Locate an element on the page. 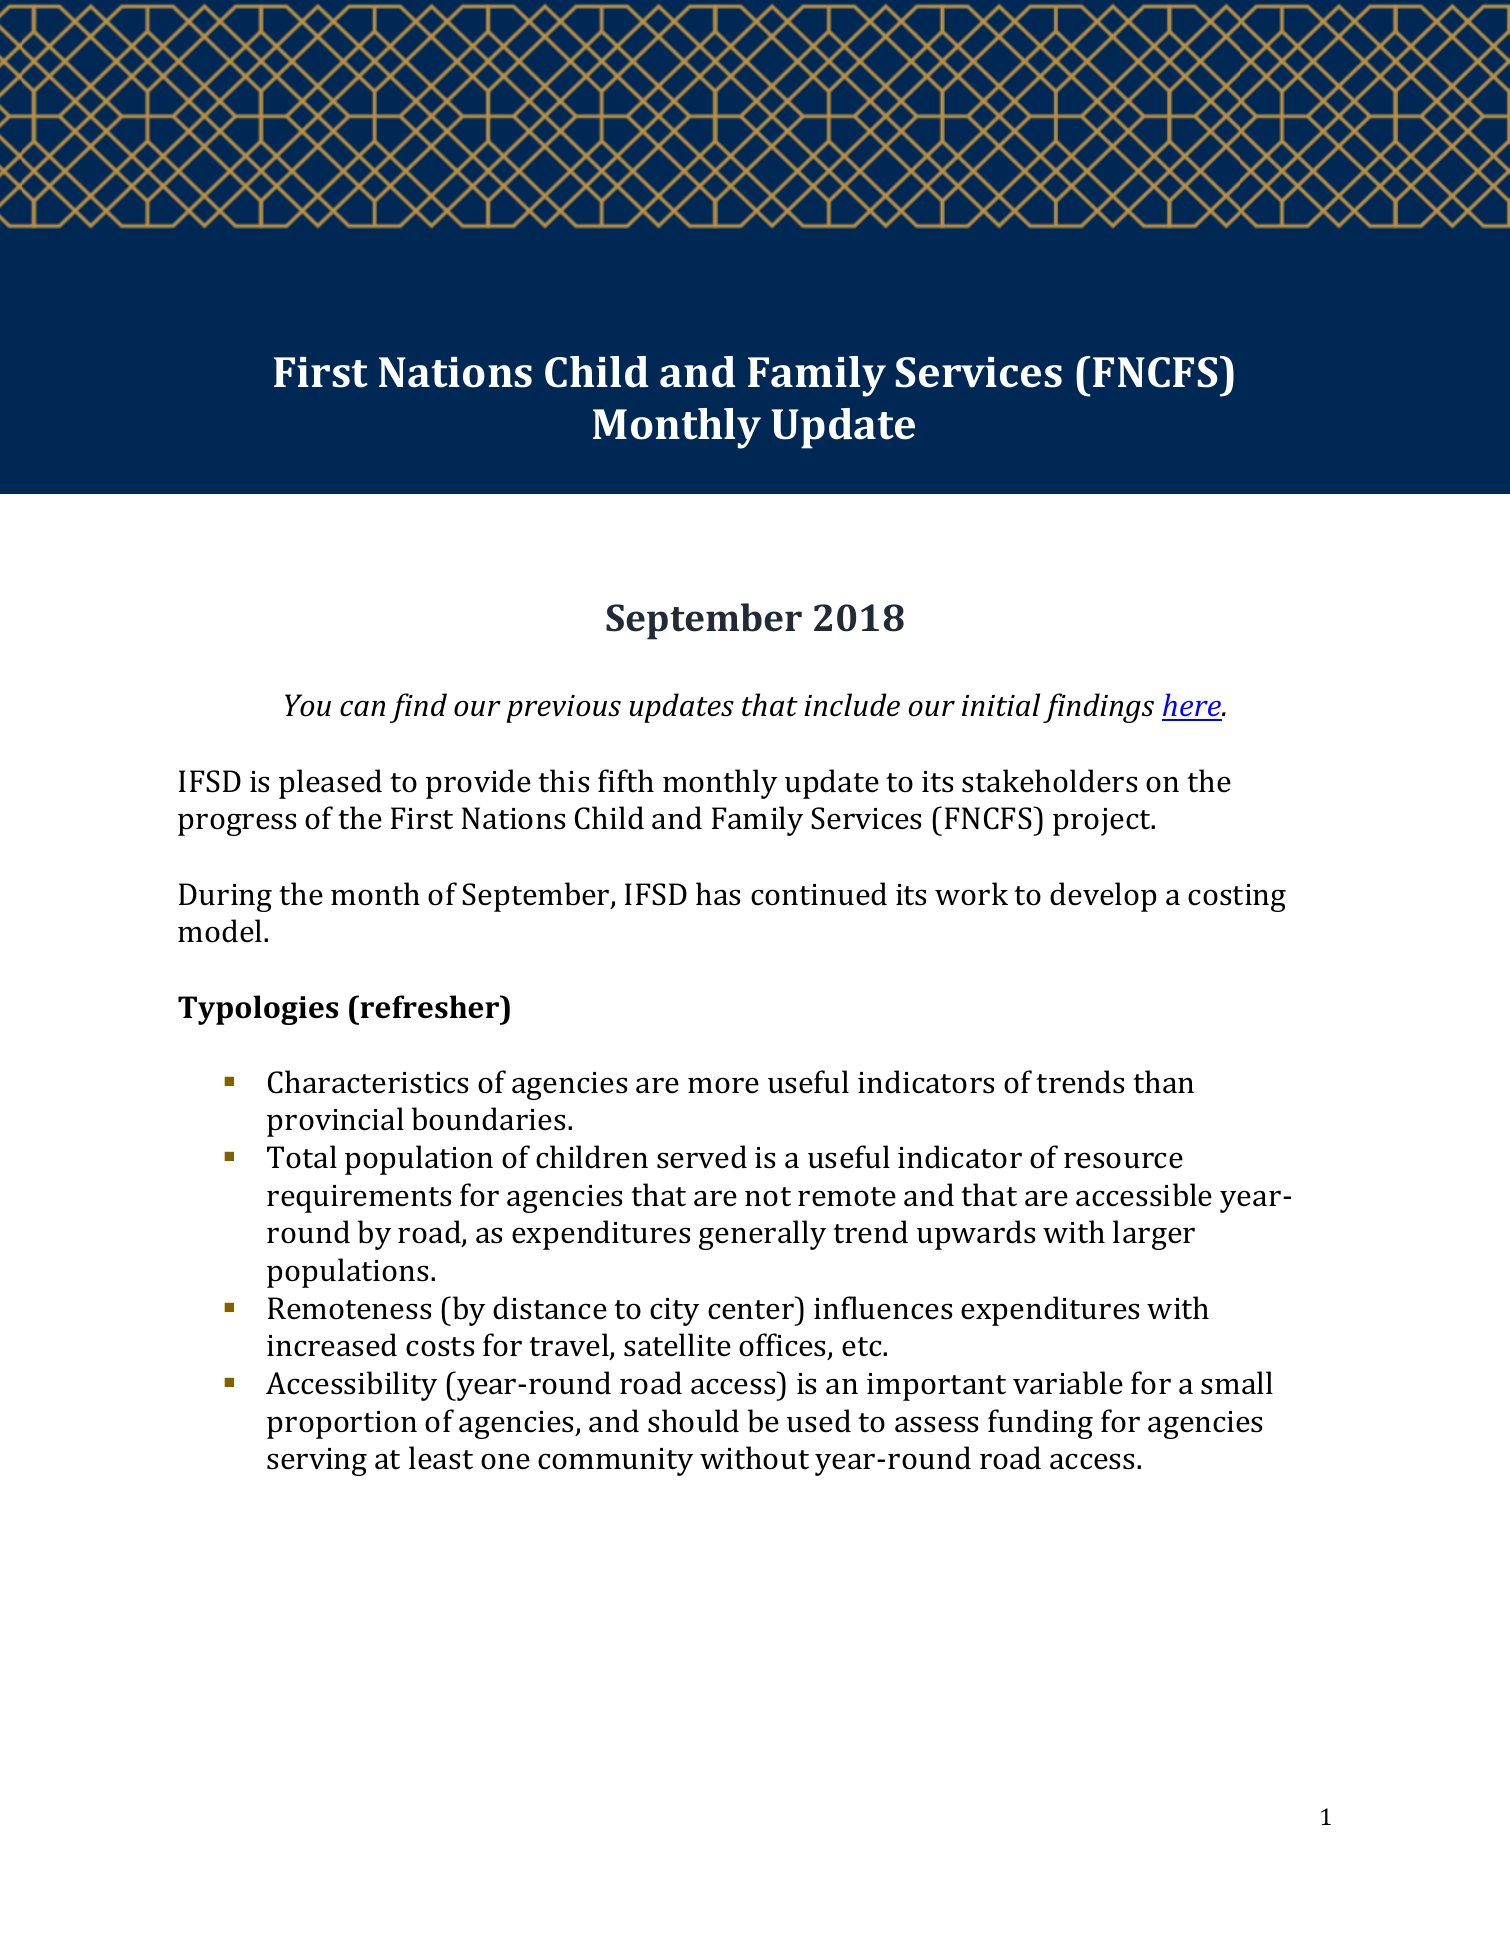  During is located at coordinates (225, 897).
